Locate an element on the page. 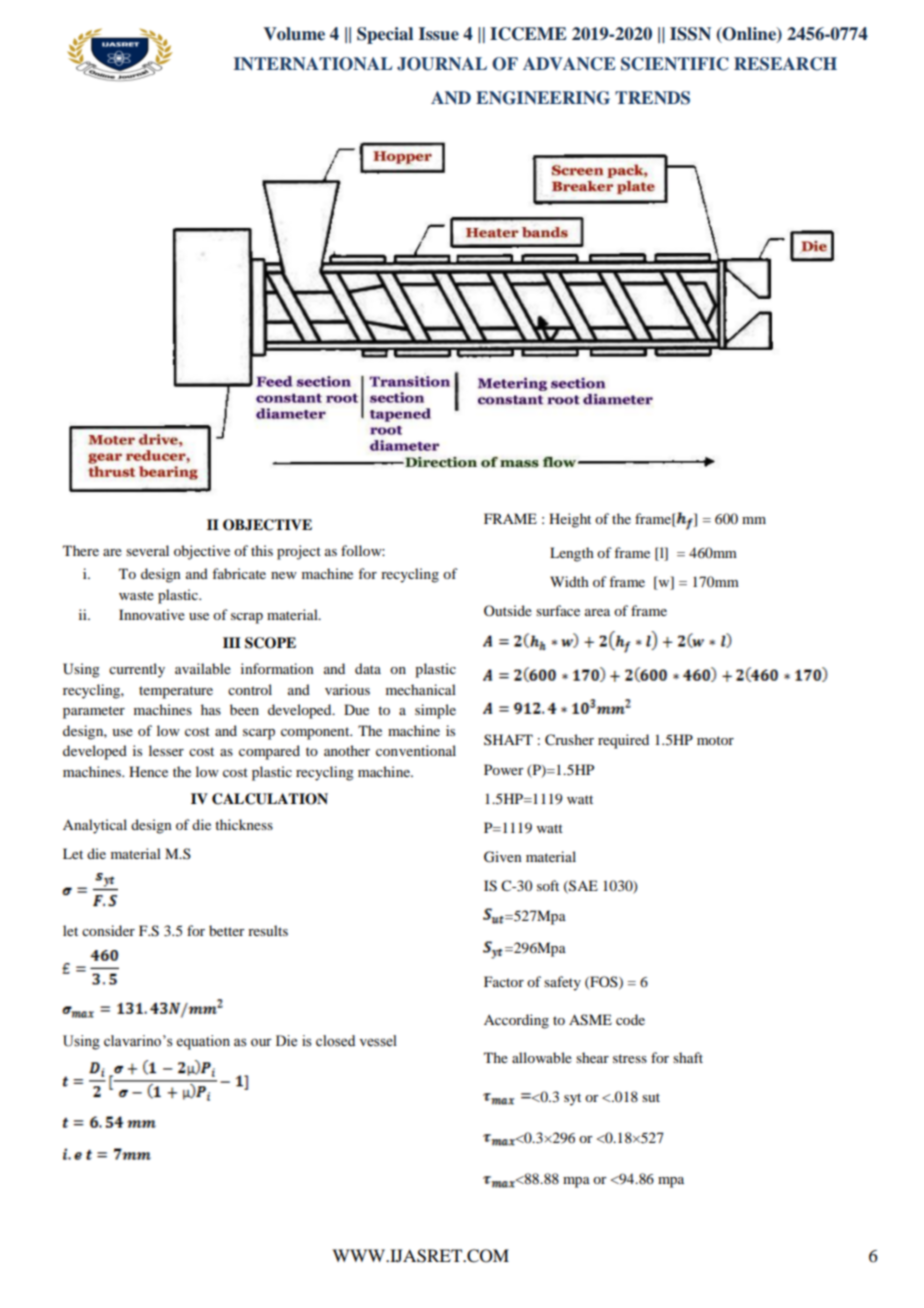  area is located at coordinates (597, 612).
